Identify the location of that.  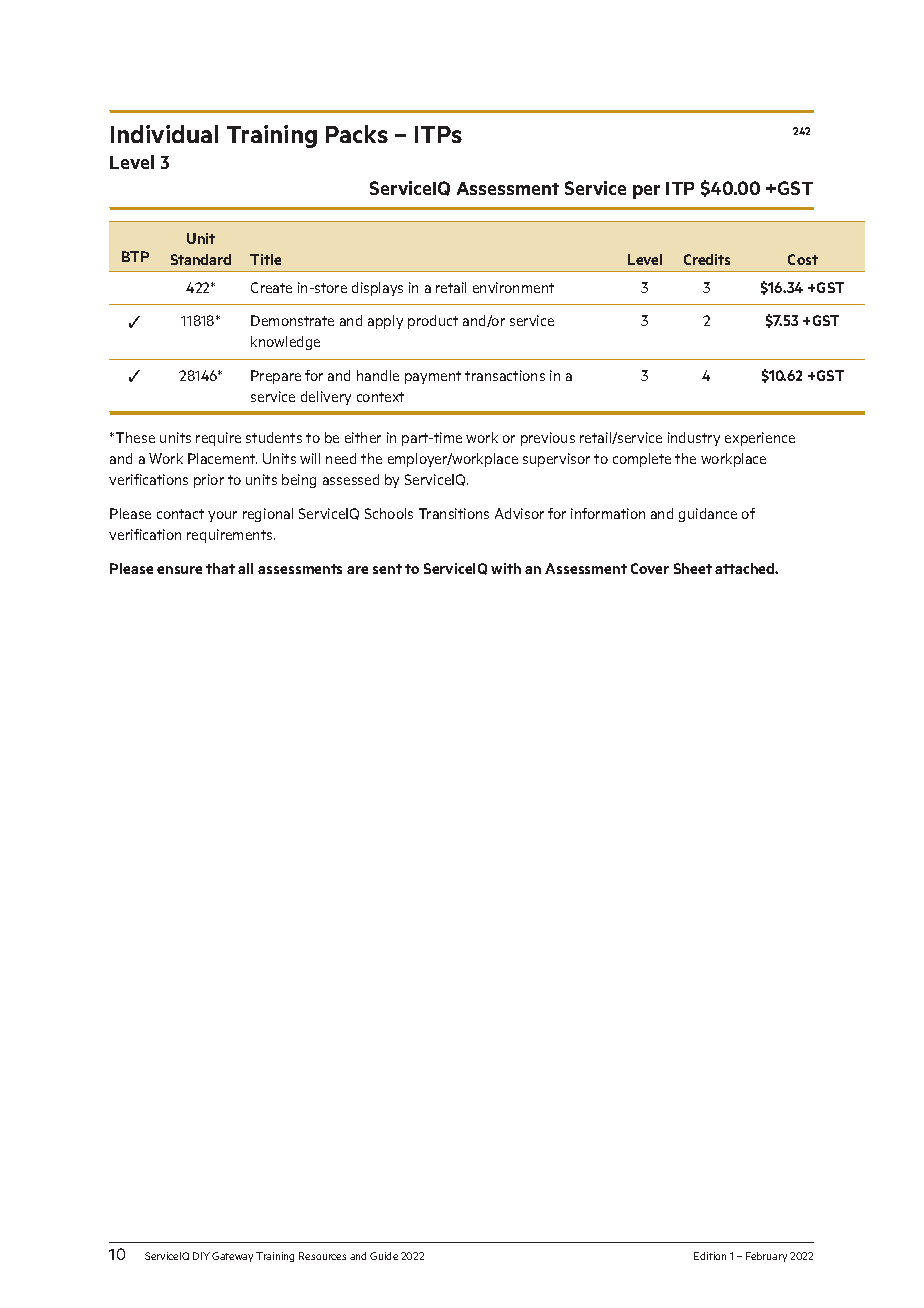
(220, 568).
